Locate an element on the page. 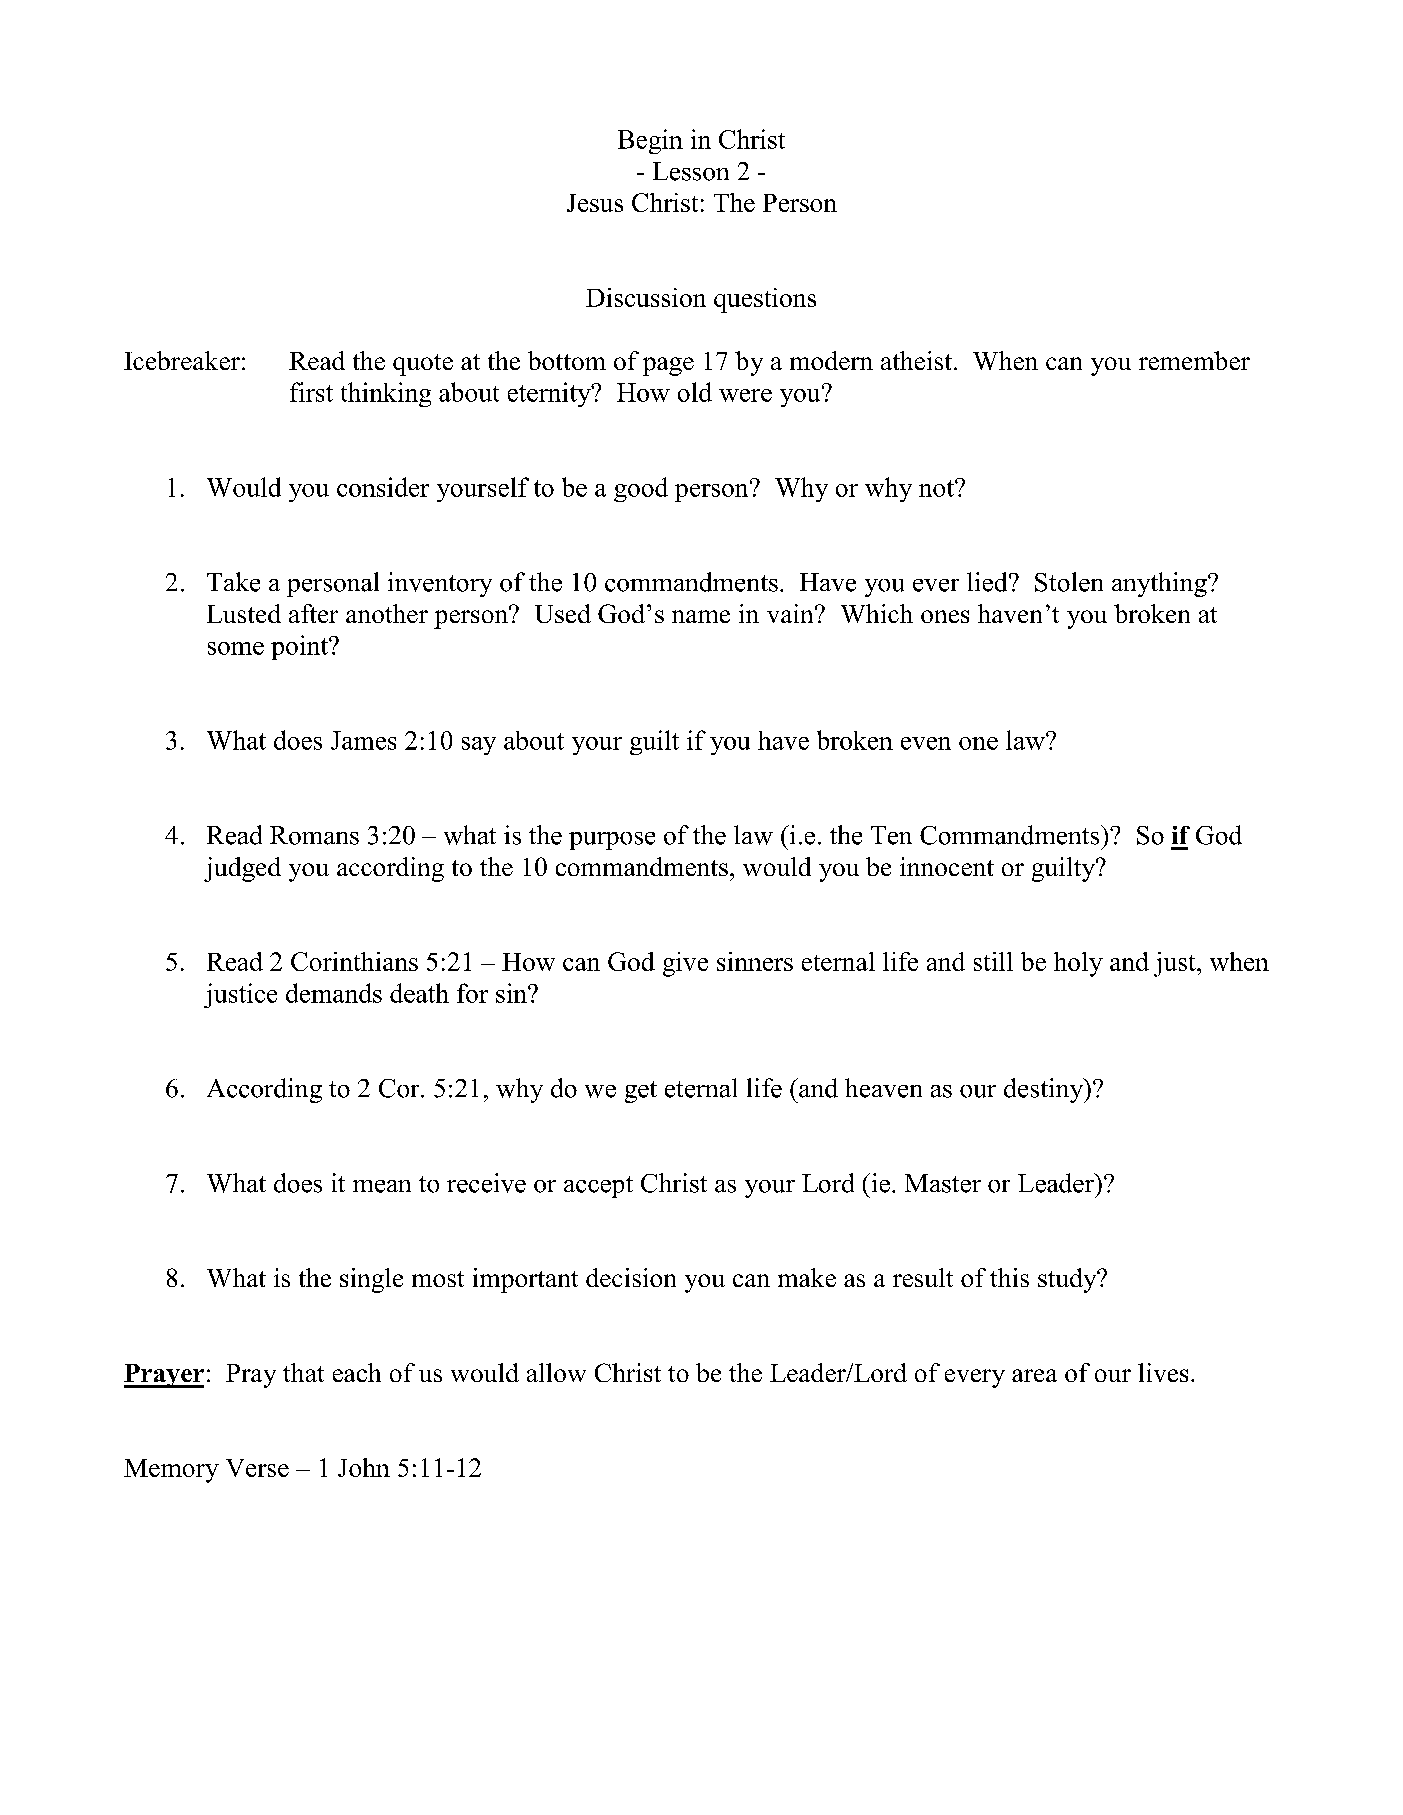  remember is located at coordinates (1194, 360).
